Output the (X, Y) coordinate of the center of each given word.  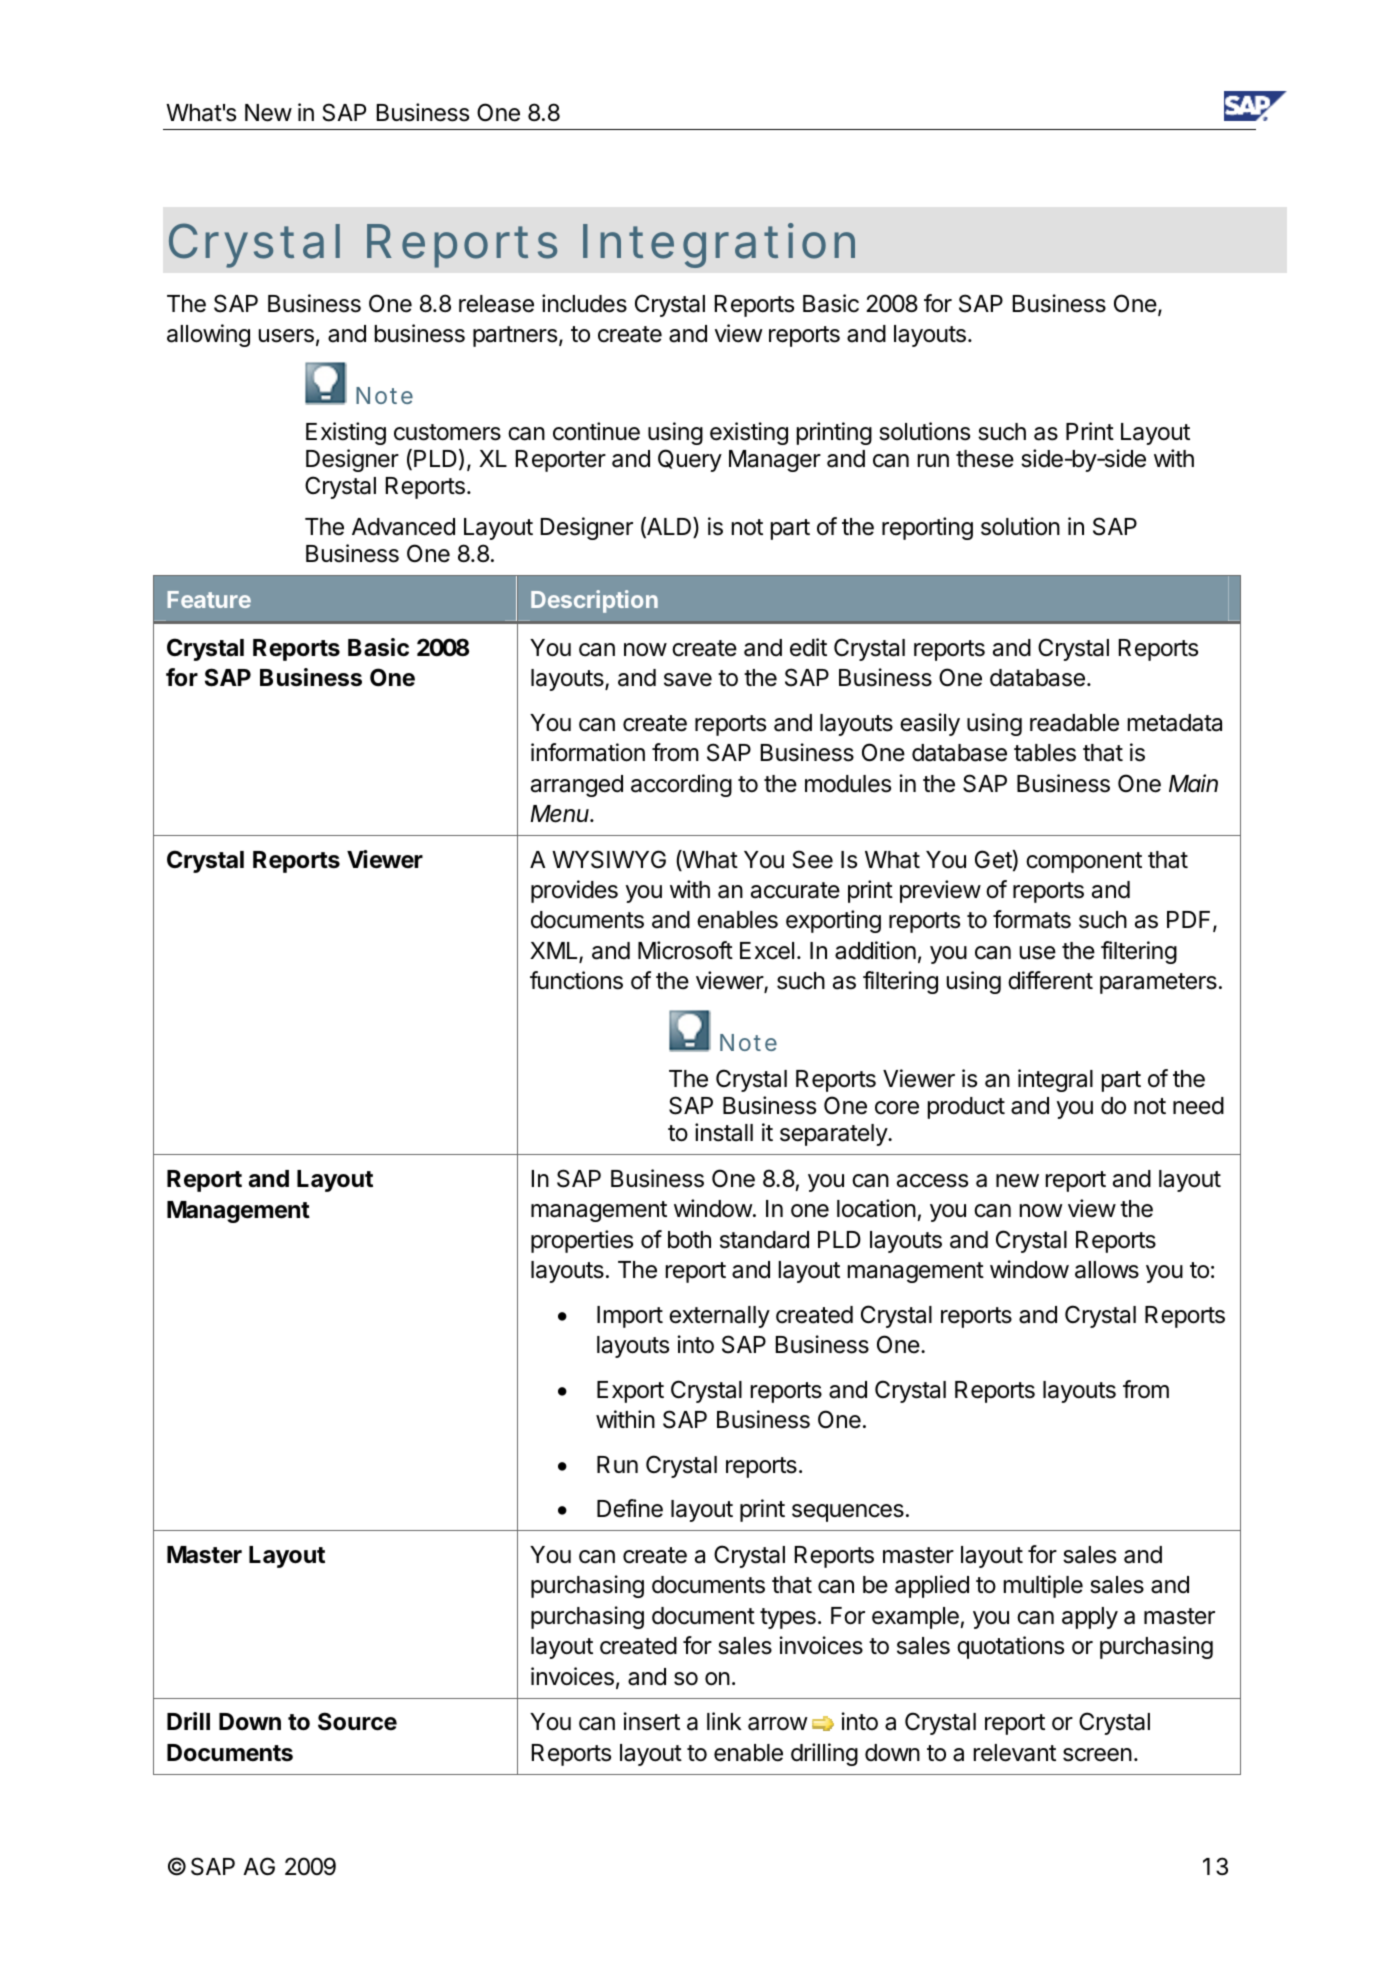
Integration (719, 245)
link (724, 1721)
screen (1097, 1755)
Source (357, 1721)
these (985, 459)
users (286, 336)
